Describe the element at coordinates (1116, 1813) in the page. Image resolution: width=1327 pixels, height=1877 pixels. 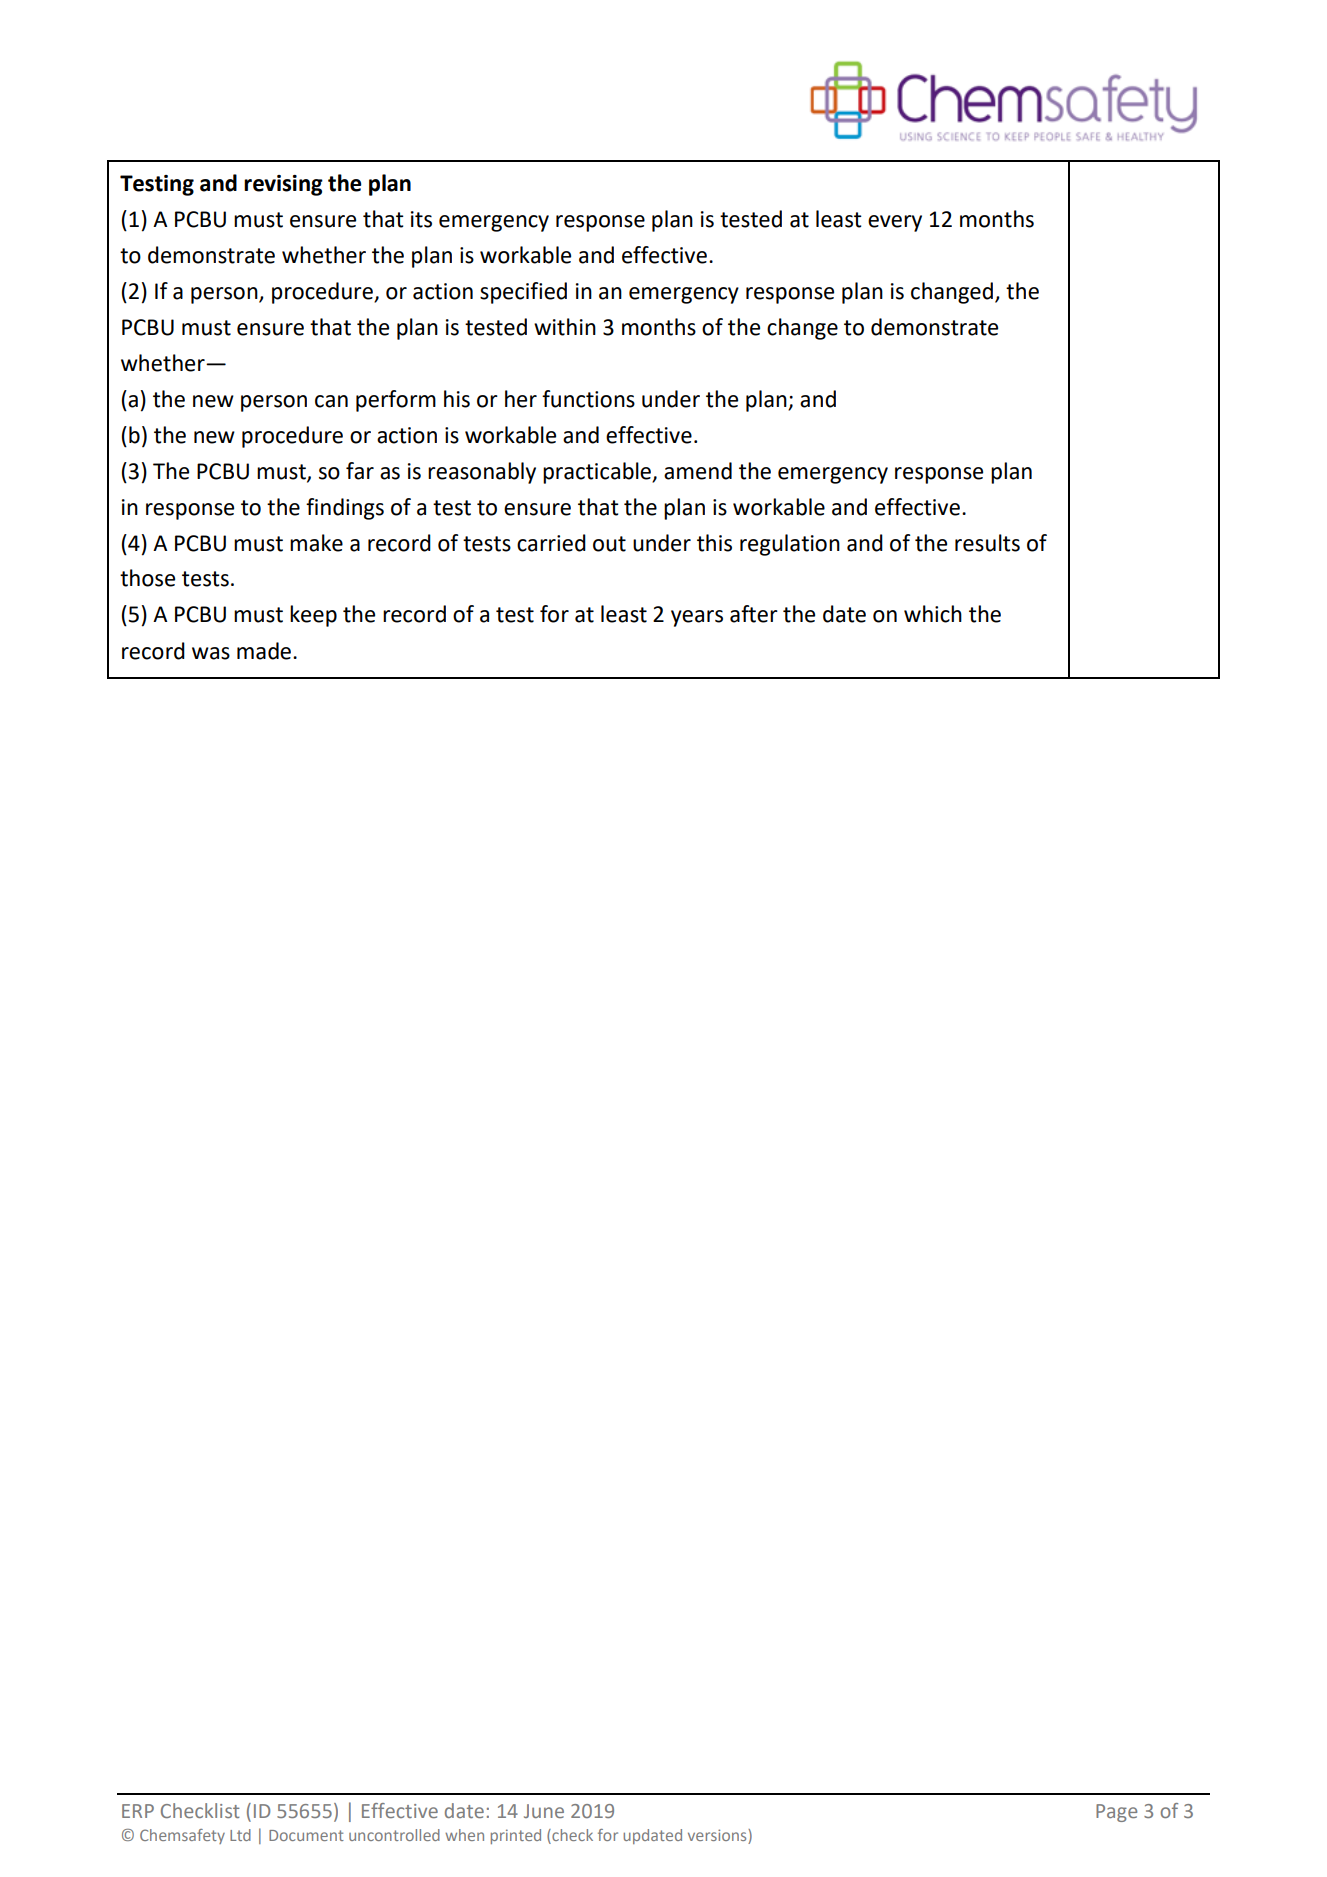
I see `Page` at that location.
